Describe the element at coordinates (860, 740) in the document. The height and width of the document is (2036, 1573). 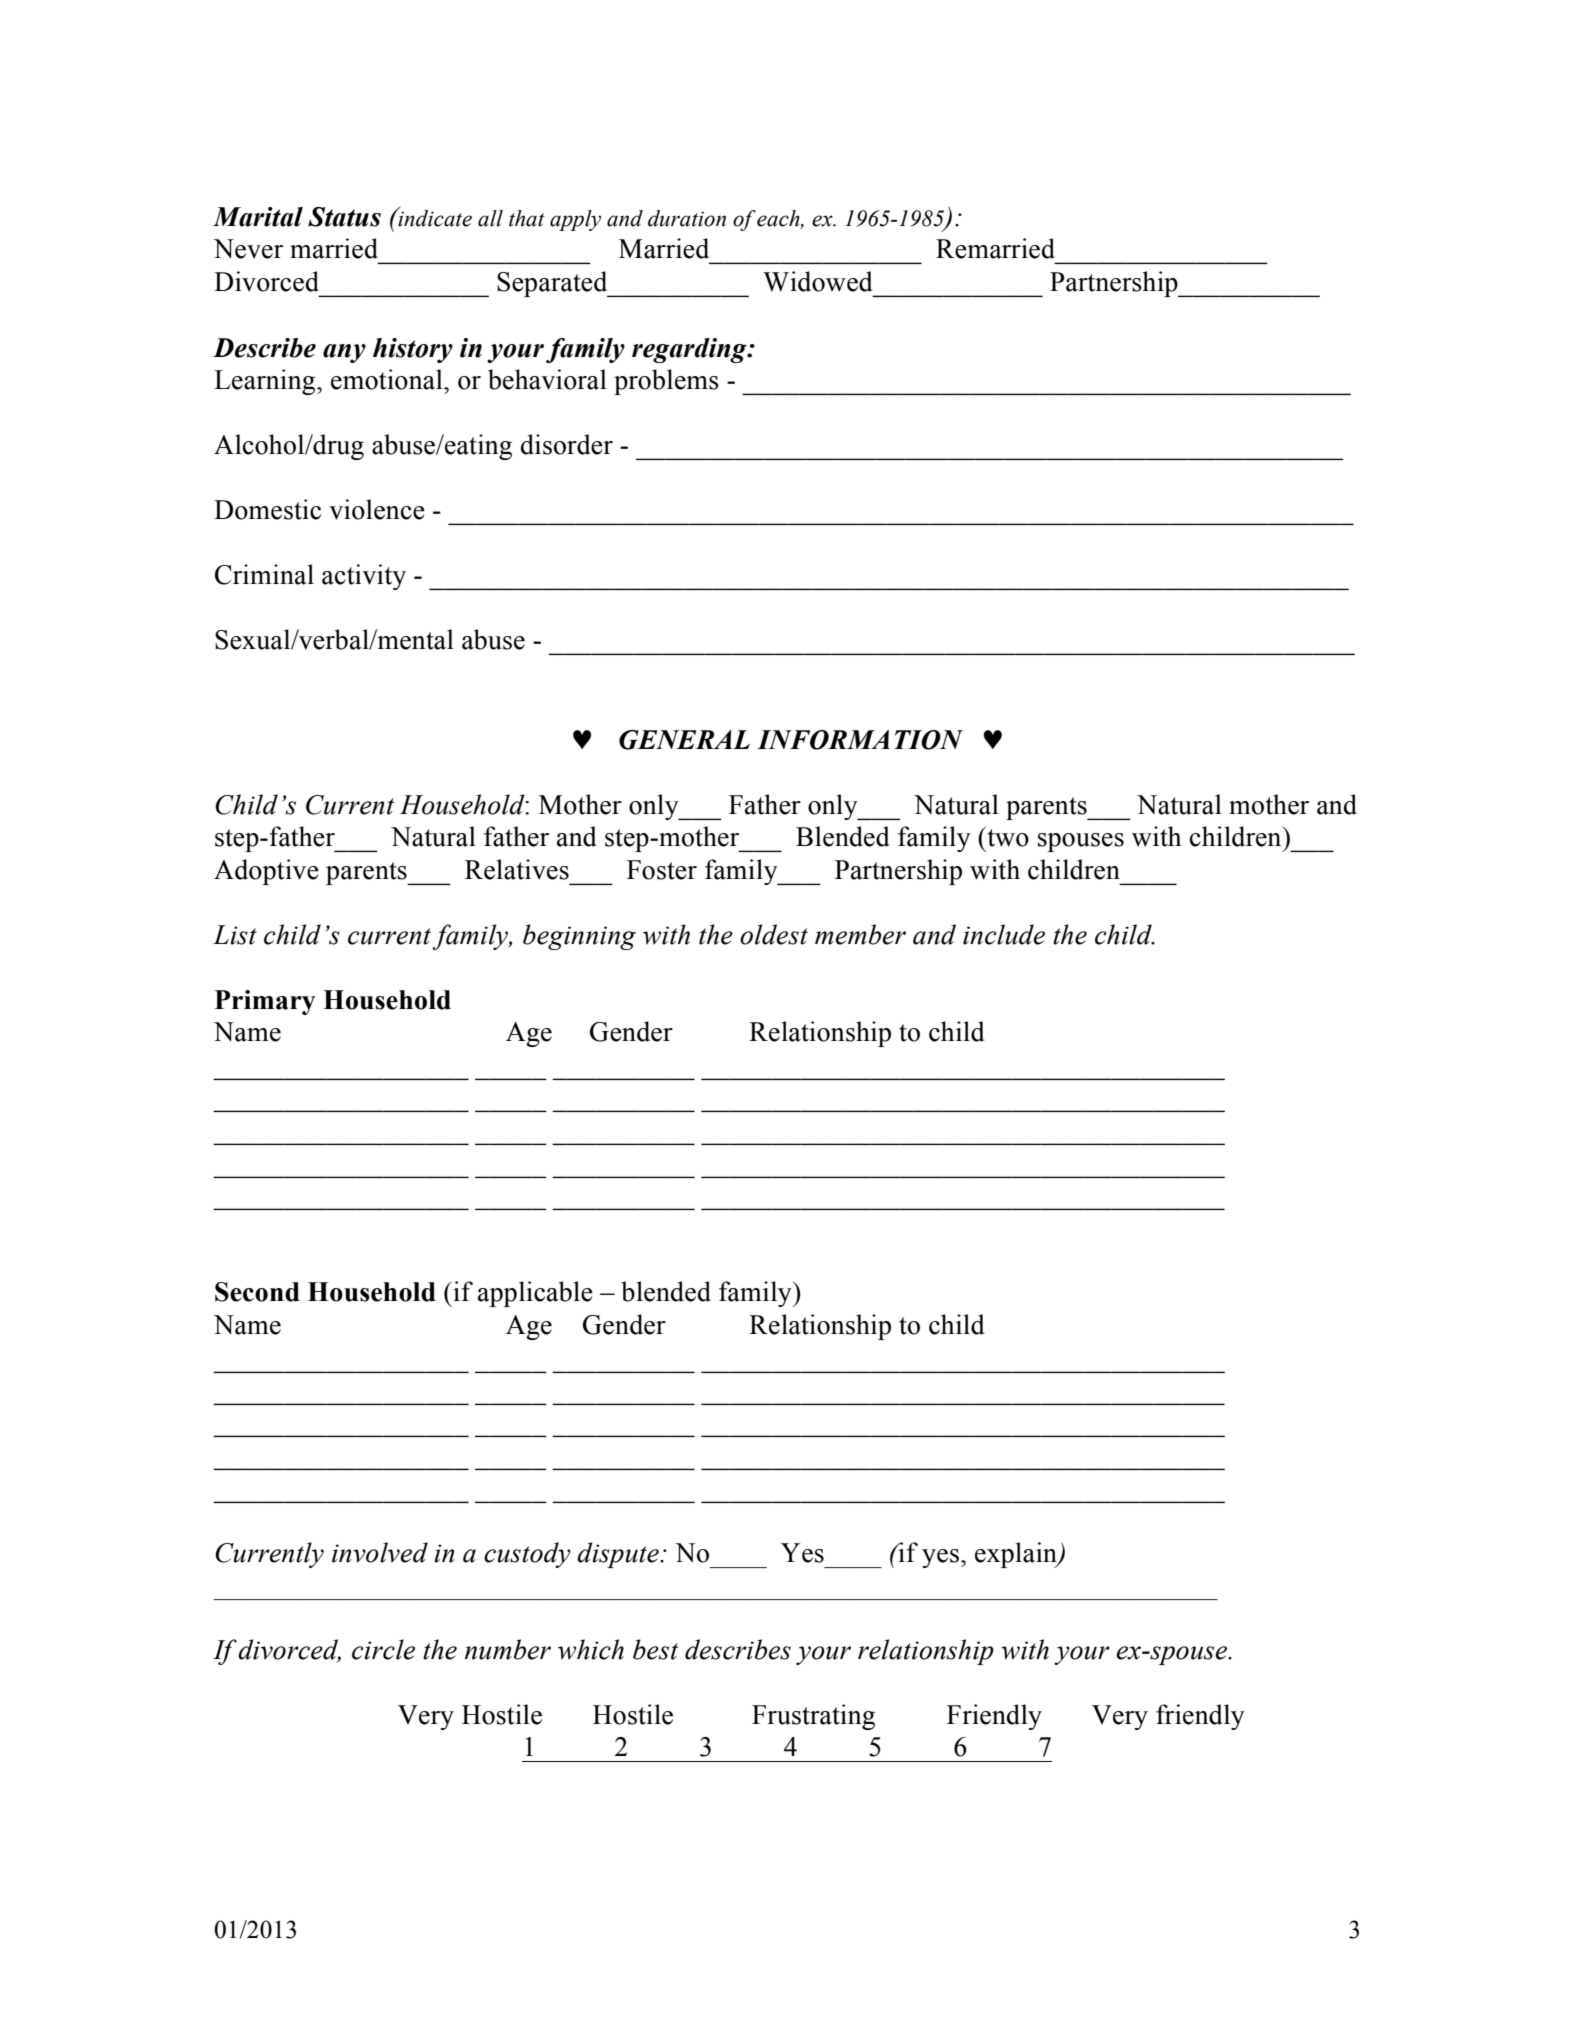
I see `INFORMATION` at that location.
